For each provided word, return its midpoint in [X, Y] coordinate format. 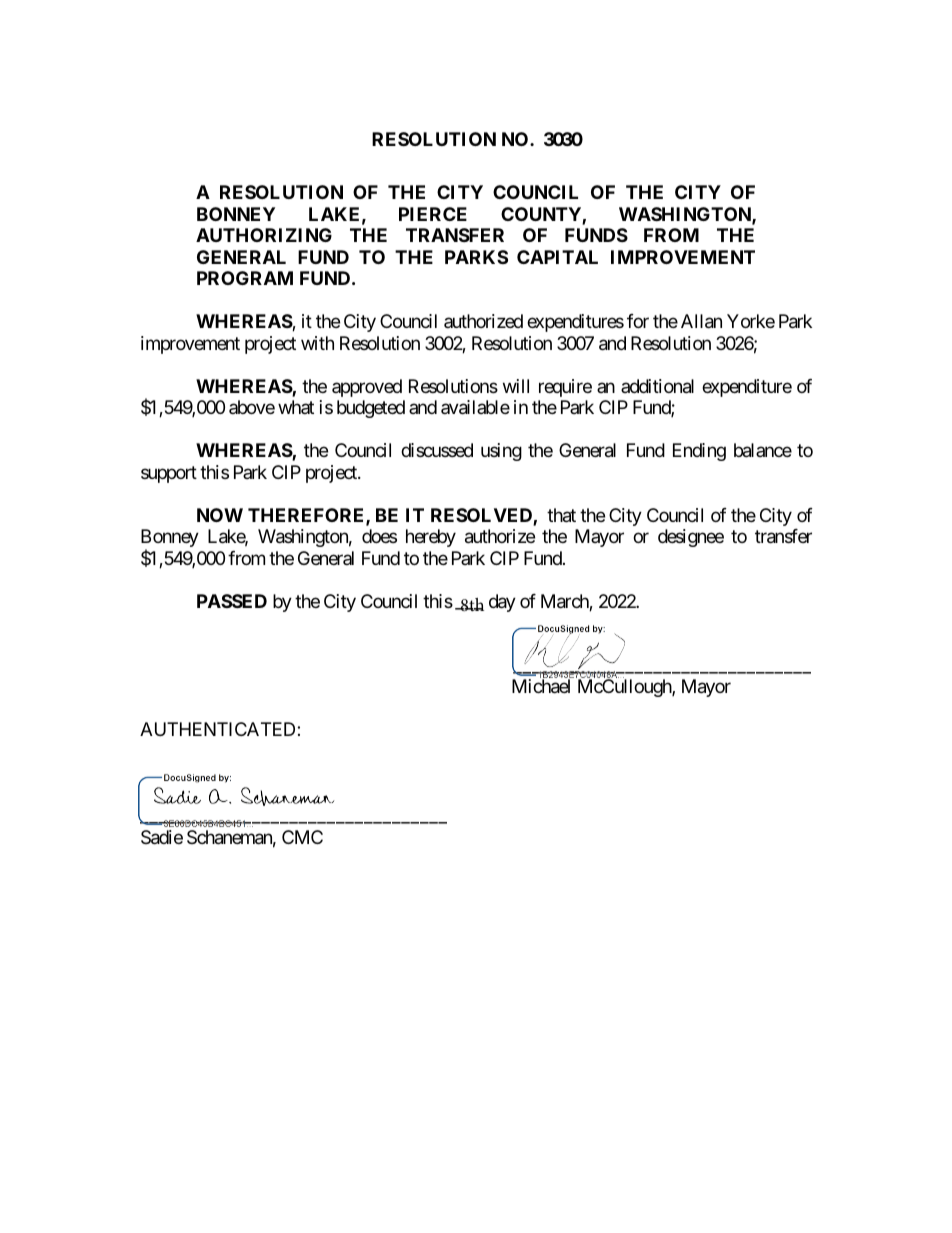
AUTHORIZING [264, 235]
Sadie [162, 837]
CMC [302, 837]
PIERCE [433, 214]
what [296, 407]
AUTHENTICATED [219, 729]
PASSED [232, 601]
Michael [541, 686]
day [502, 603]
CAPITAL [557, 257]
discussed [437, 450]
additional [657, 386]
